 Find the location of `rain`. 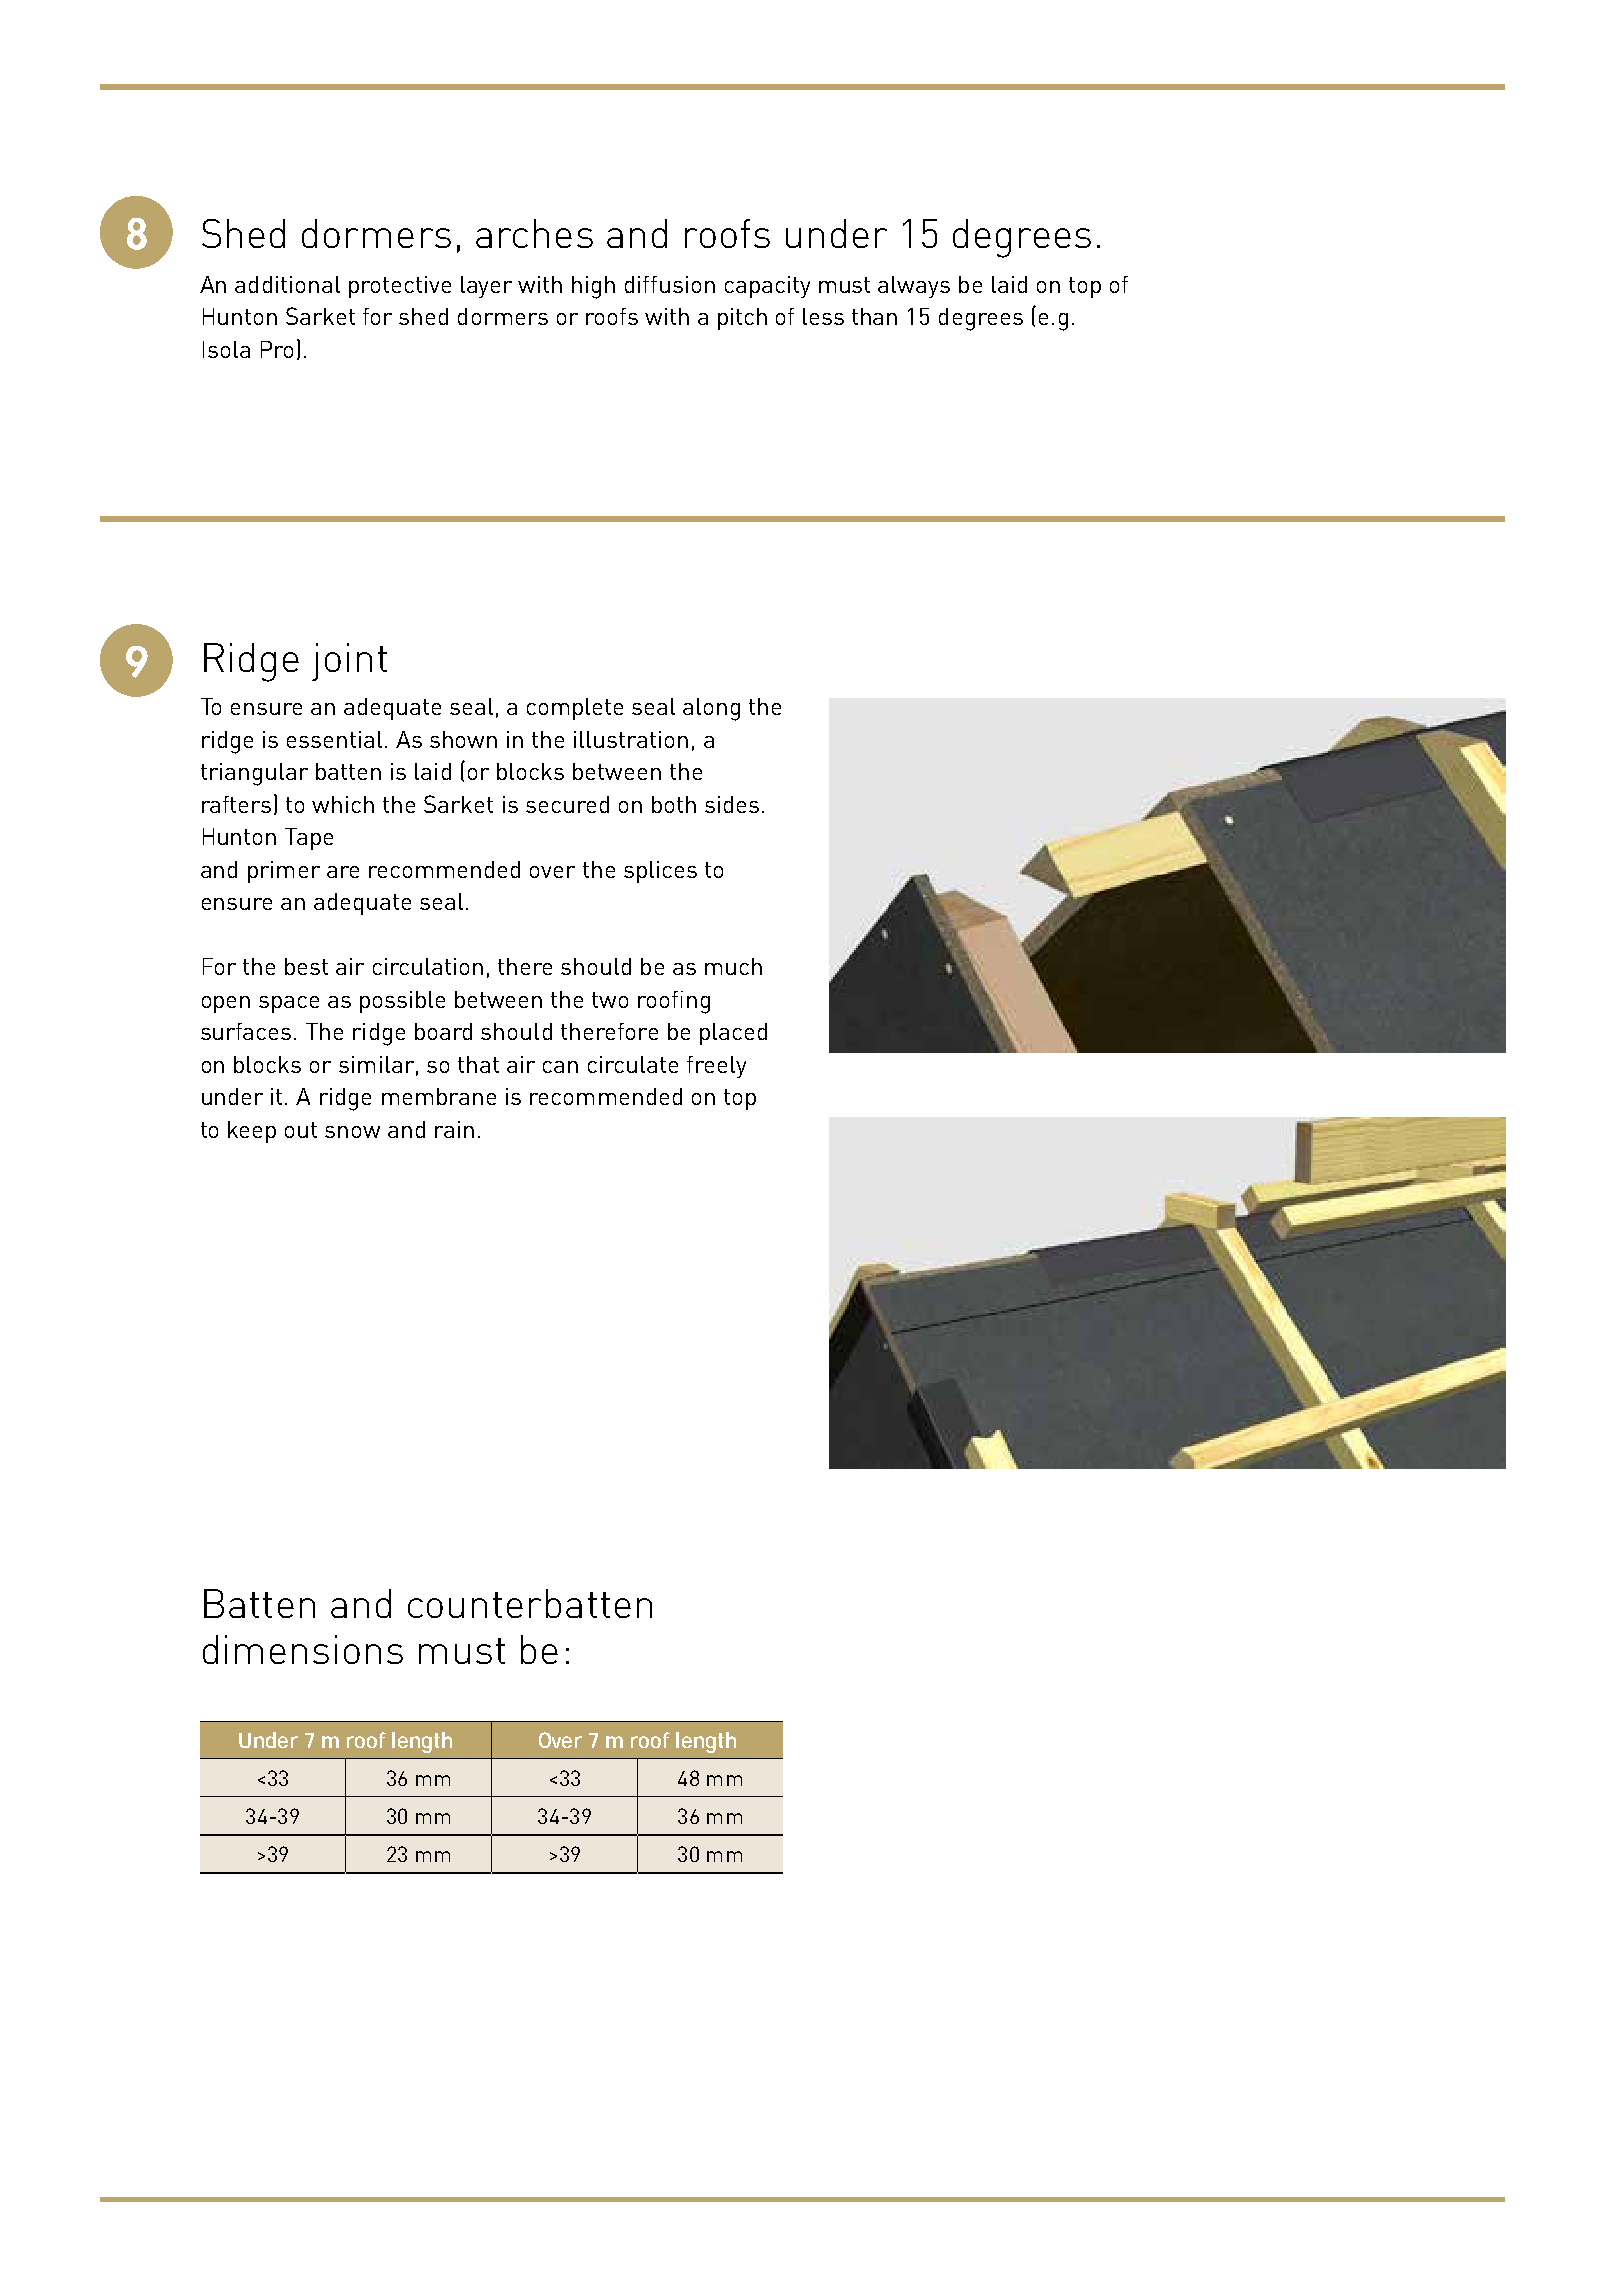

rain is located at coordinates (454, 1129).
